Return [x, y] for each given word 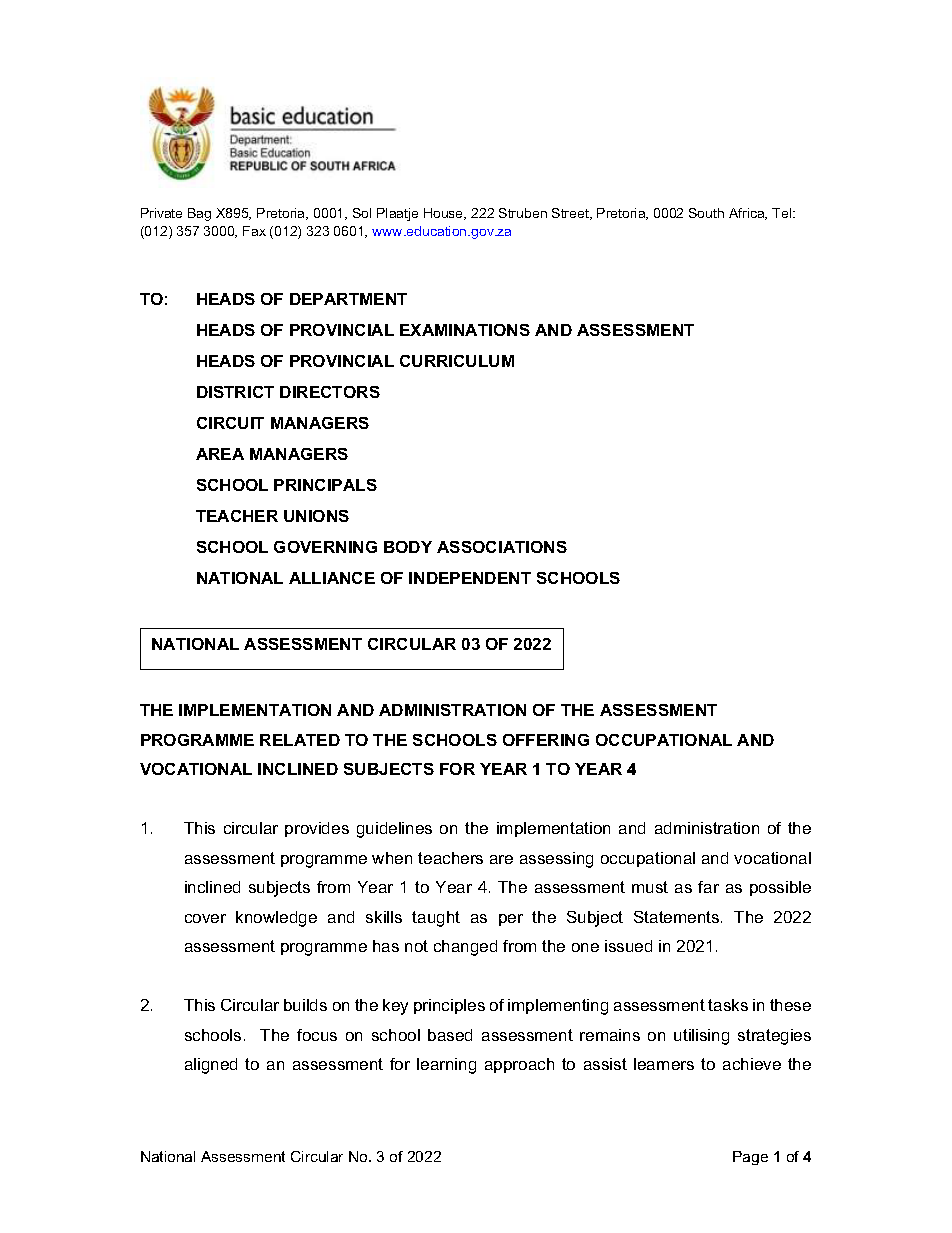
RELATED [300, 740]
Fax [254, 231]
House [445, 214]
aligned [211, 1066]
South [706, 213]
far [708, 887]
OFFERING [546, 740]
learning [446, 1066]
